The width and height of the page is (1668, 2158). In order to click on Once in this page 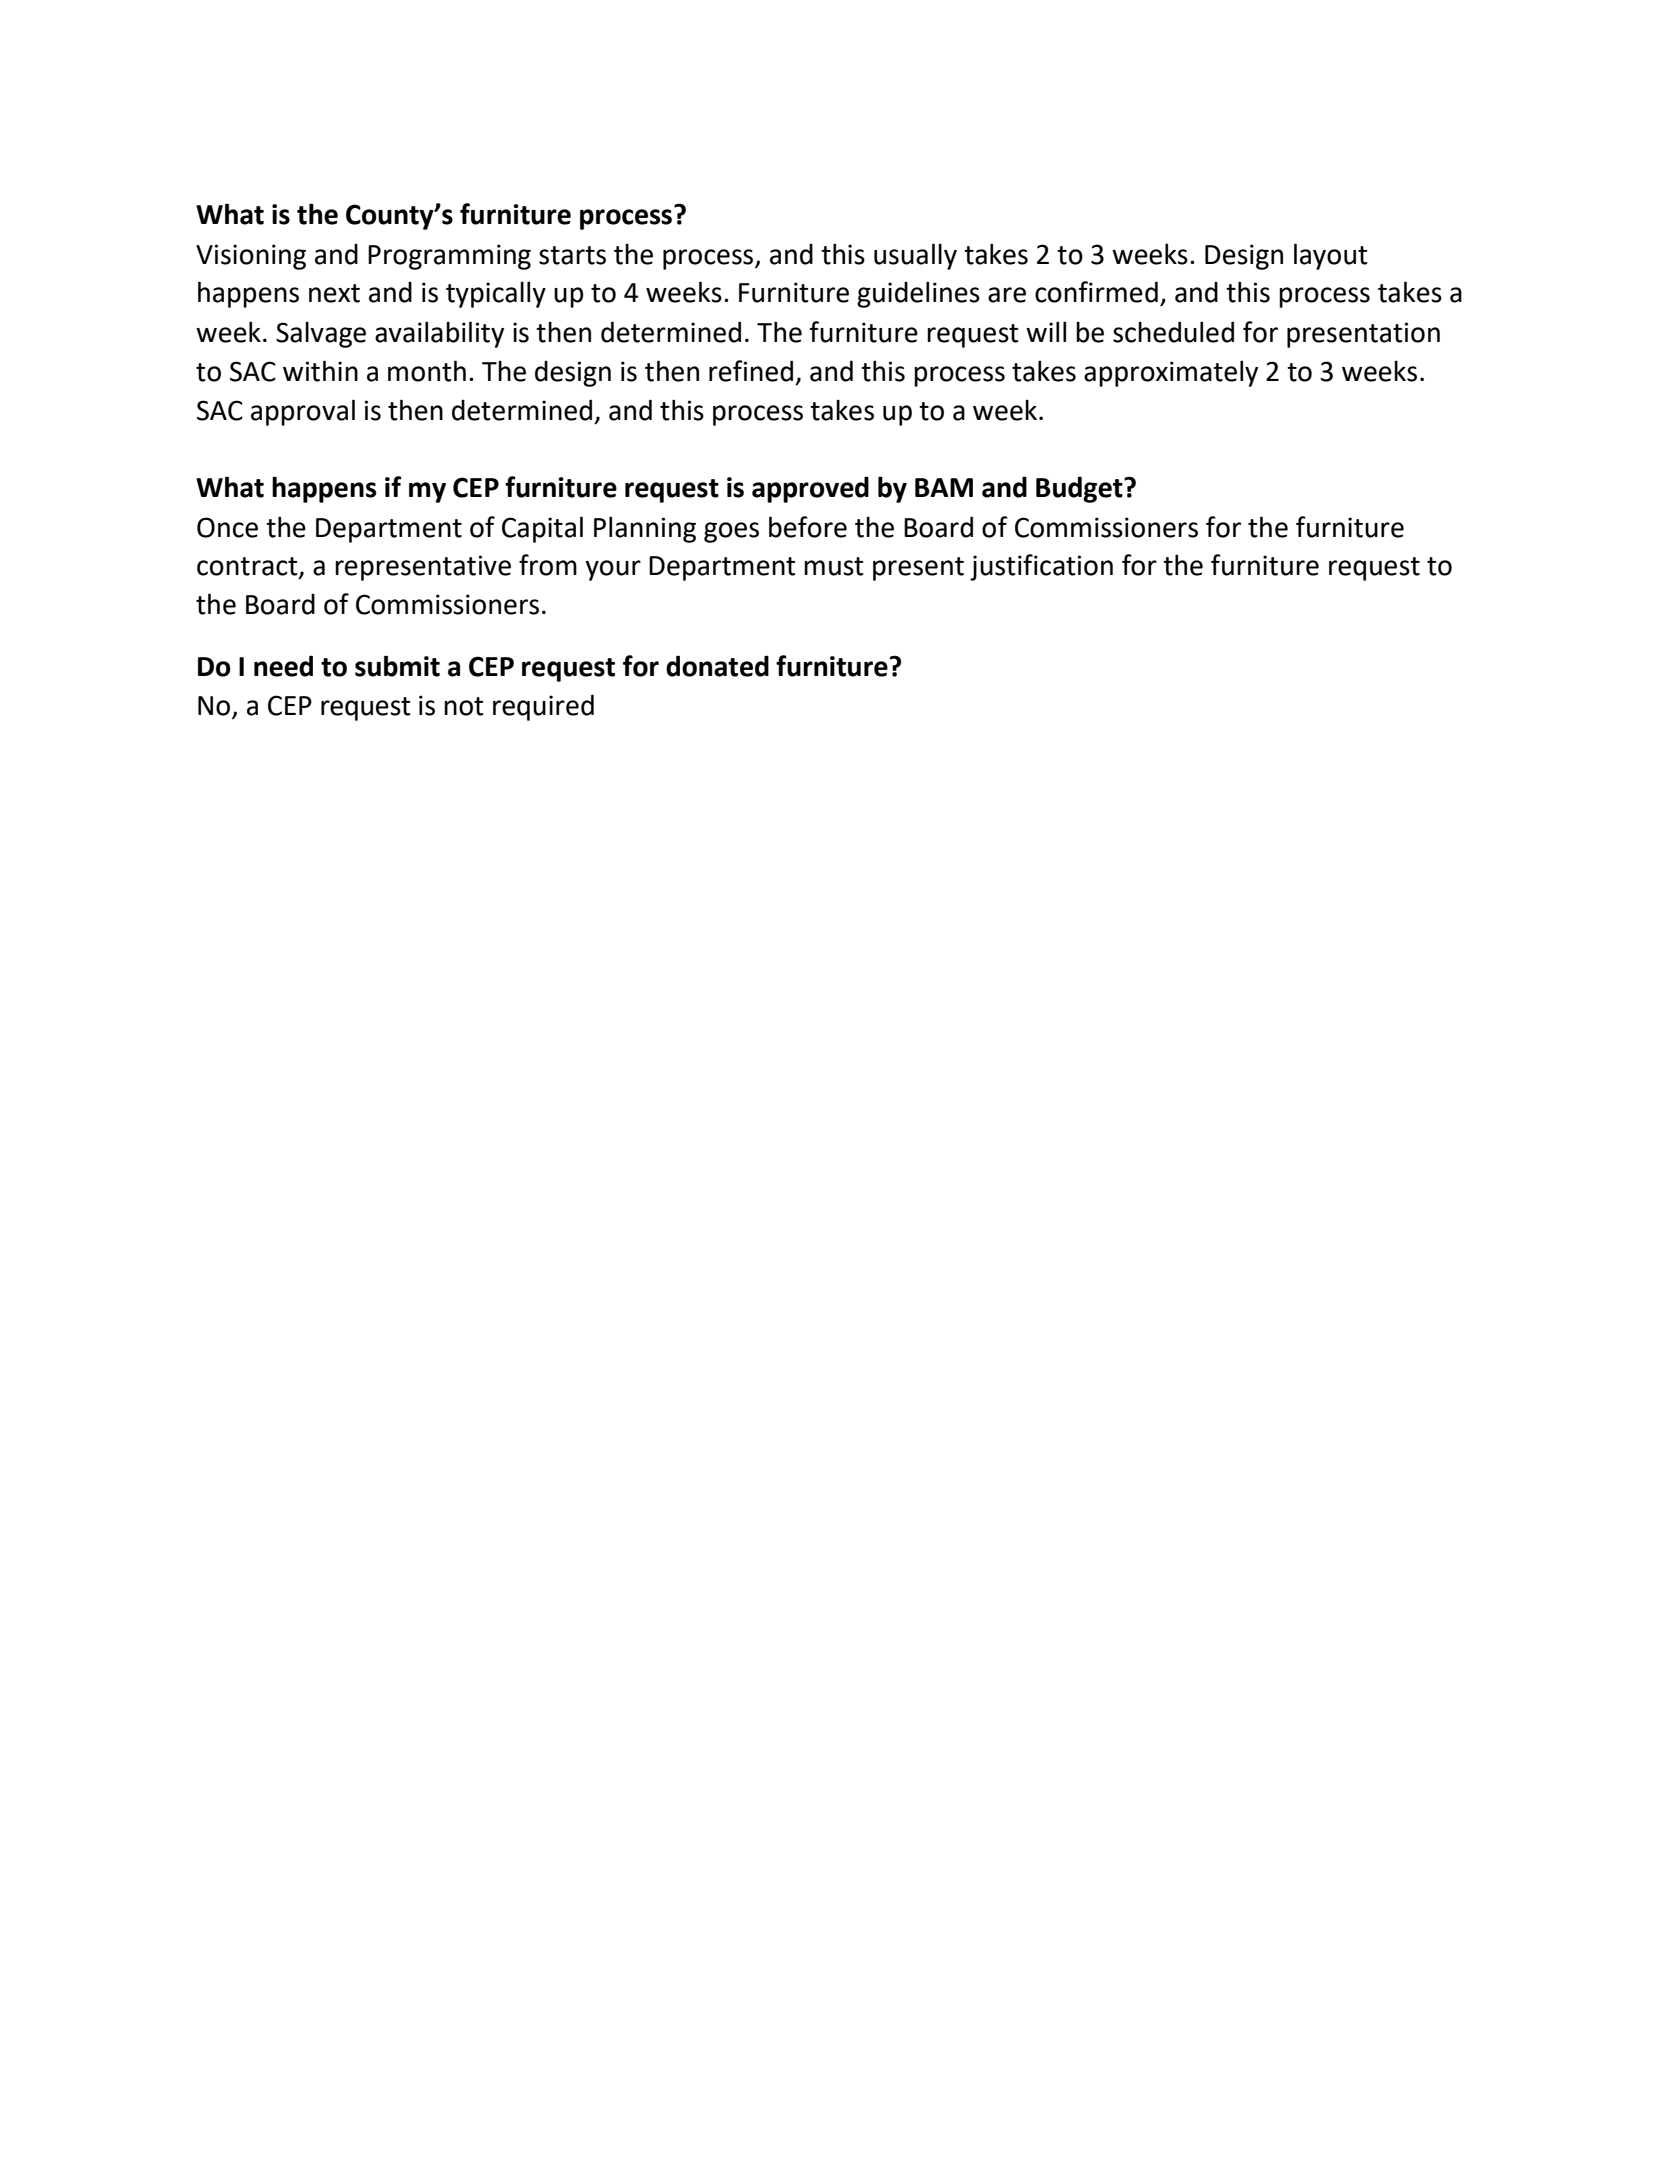, I will do `click(227, 527)`.
